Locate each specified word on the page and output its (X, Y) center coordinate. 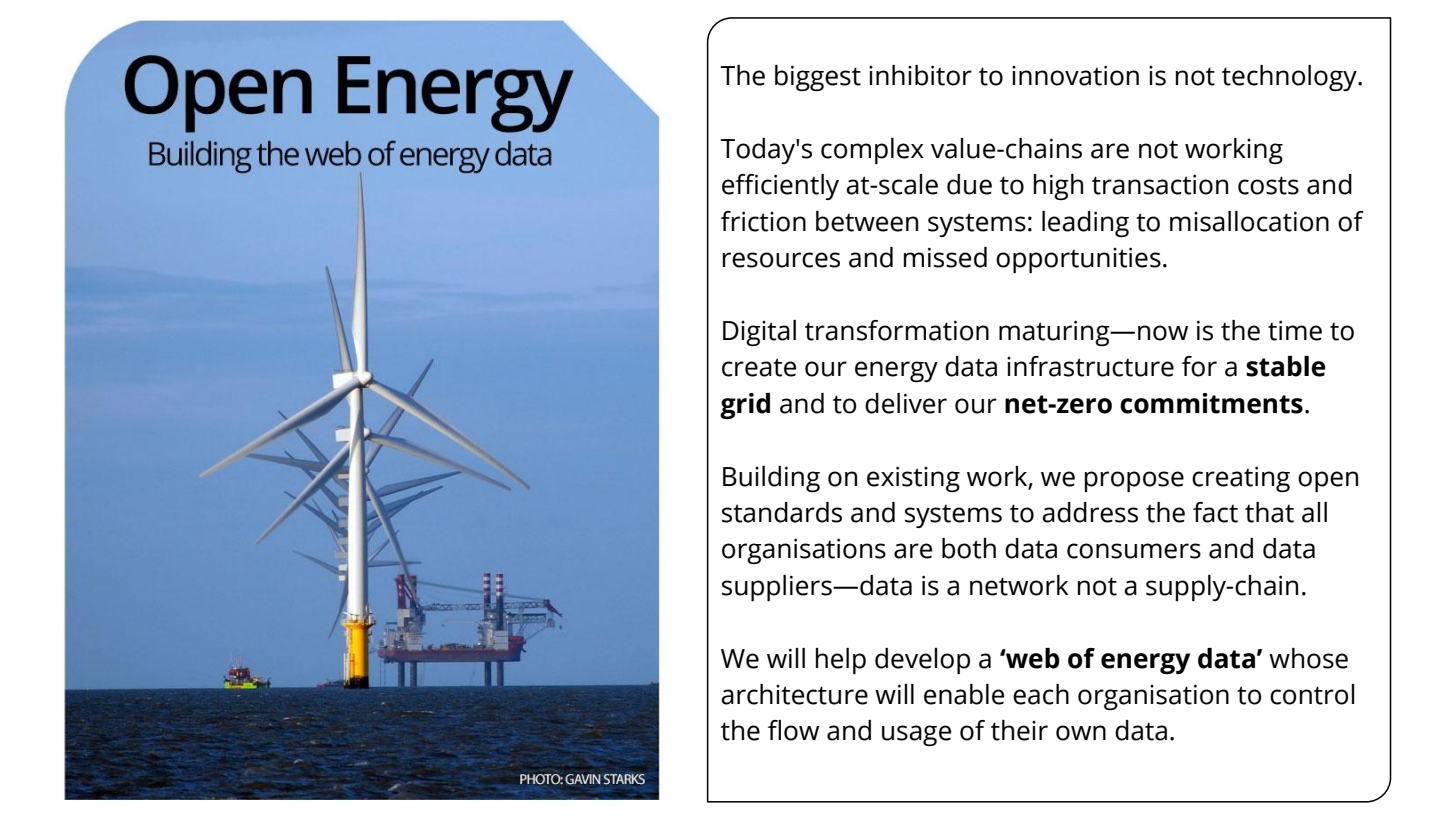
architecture (794, 694)
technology (1290, 78)
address (1090, 512)
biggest (818, 78)
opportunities (1078, 260)
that (1269, 512)
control (1312, 694)
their (1019, 730)
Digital (759, 333)
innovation (1075, 75)
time (1295, 330)
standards (782, 512)
